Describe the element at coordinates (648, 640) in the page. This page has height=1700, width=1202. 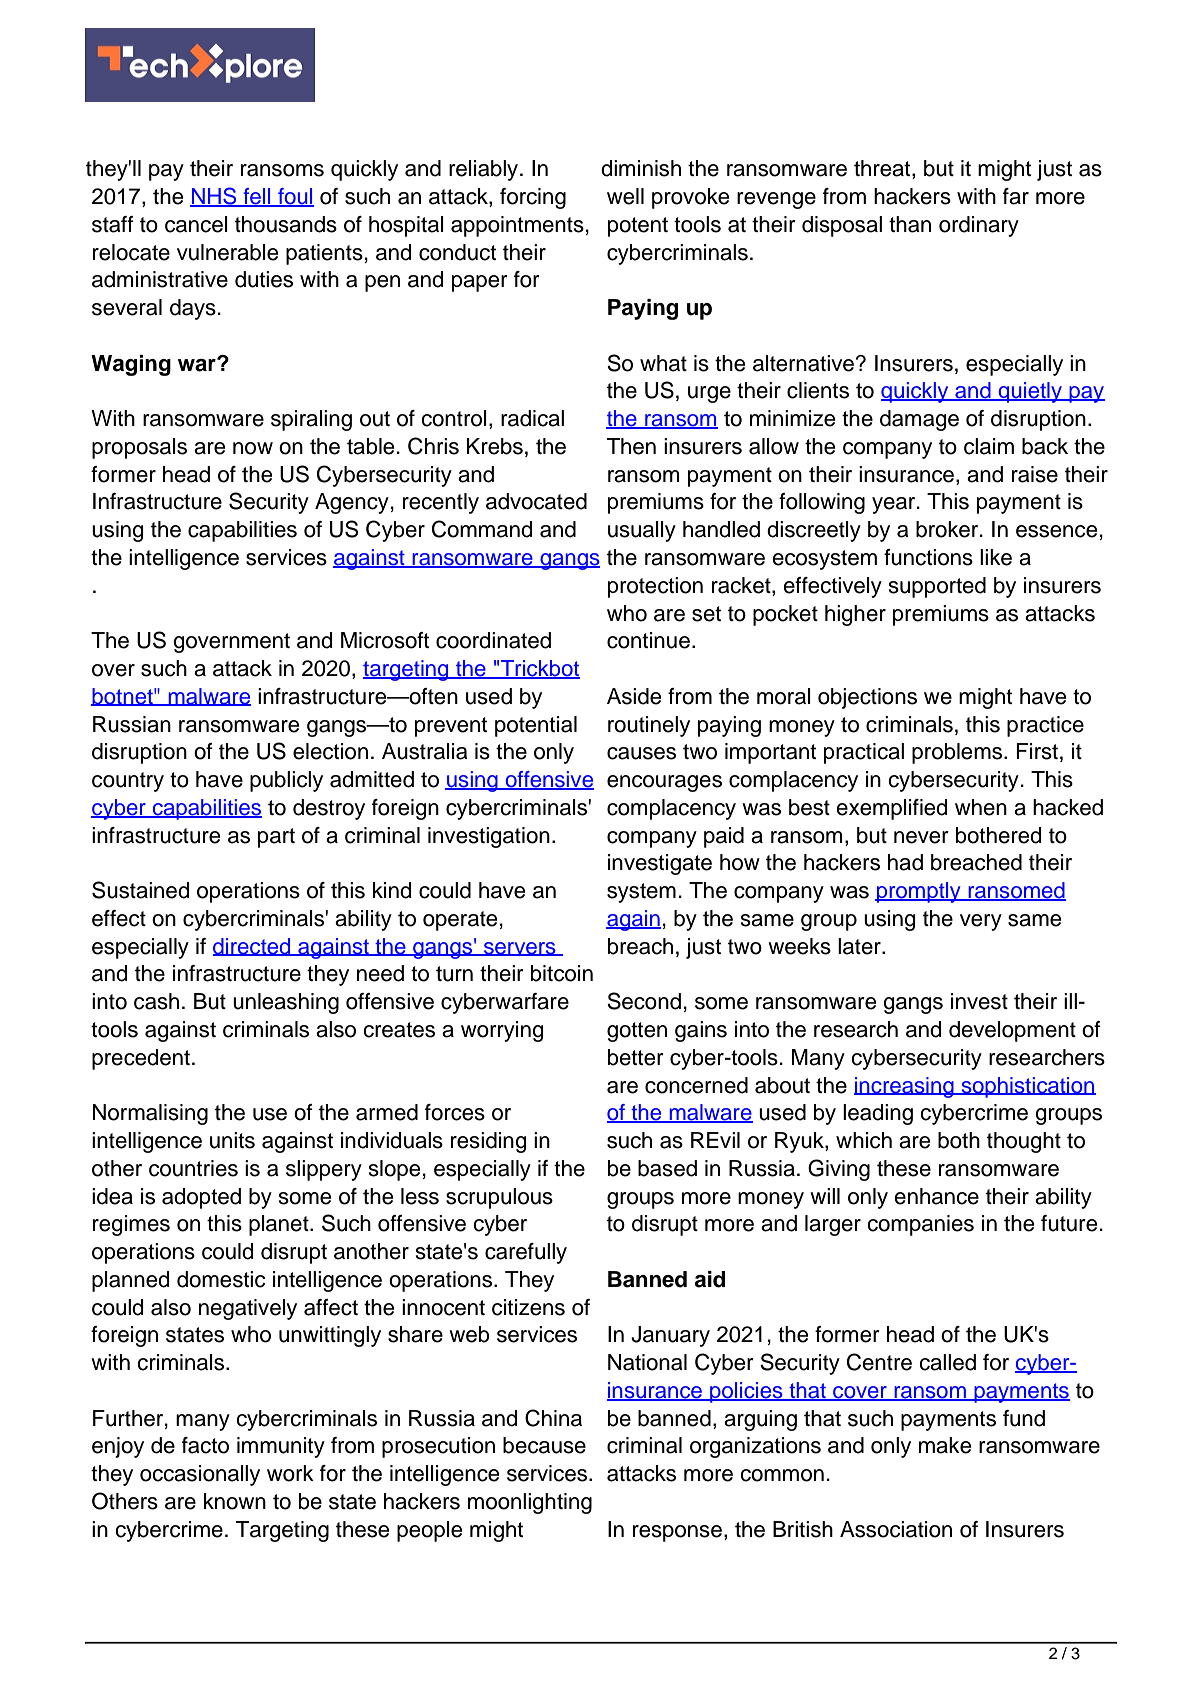
I see `continue` at that location.
